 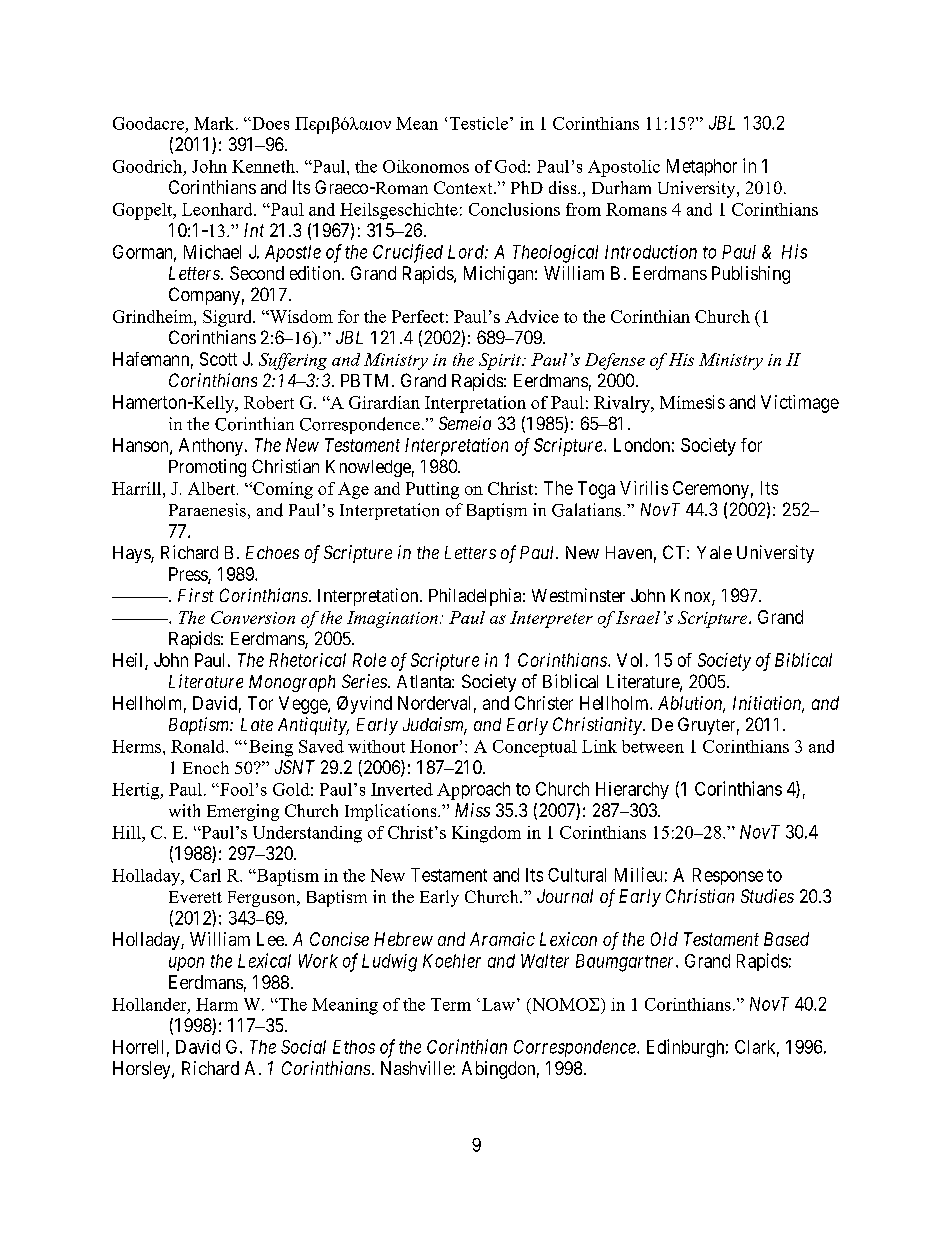 I want to click on Mark, so click(x=215, y=123).
